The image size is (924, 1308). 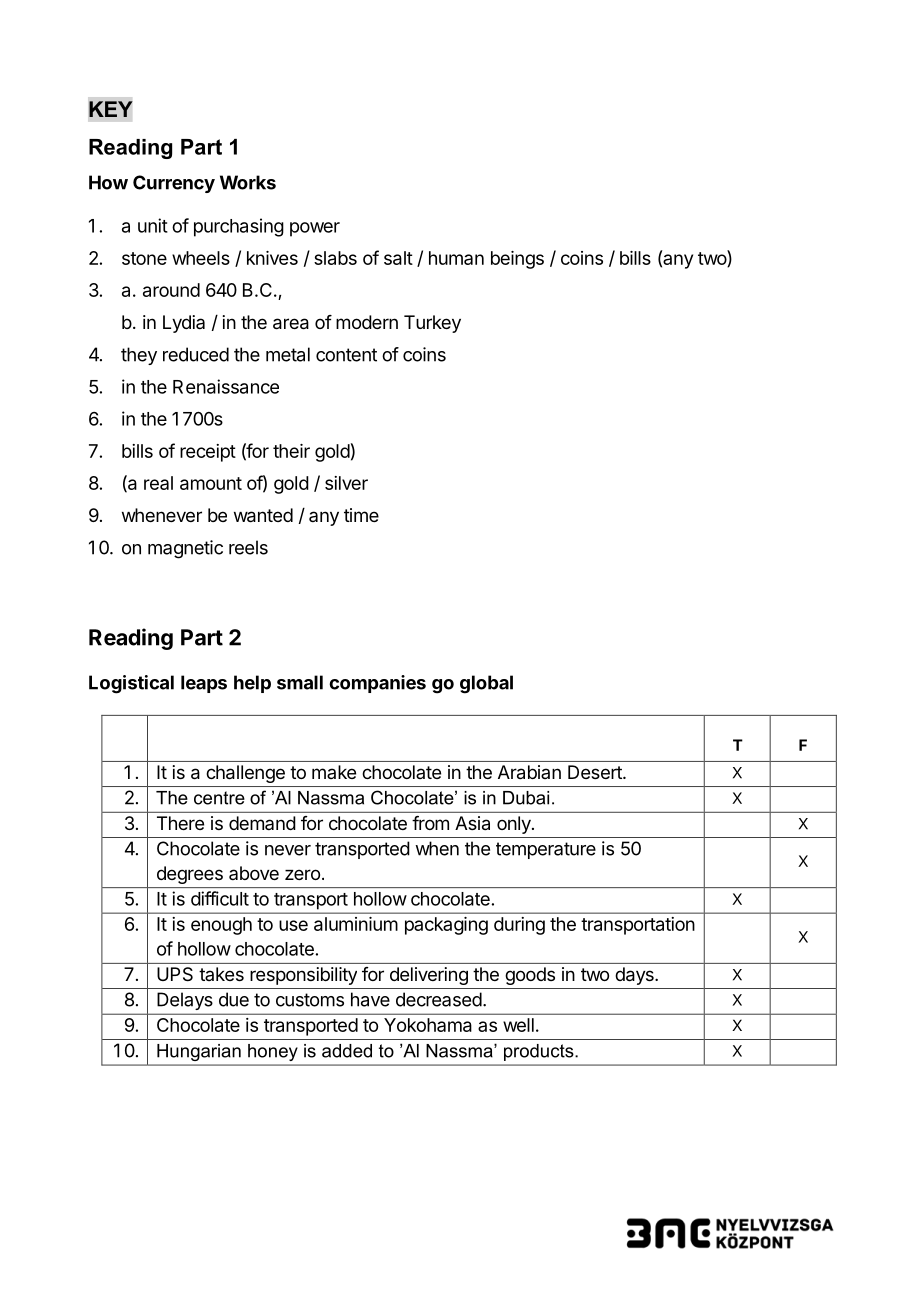 What do you see at coordinates (361, 515) in the screenshot?
I see `time` at bounding box center [361, 515].
